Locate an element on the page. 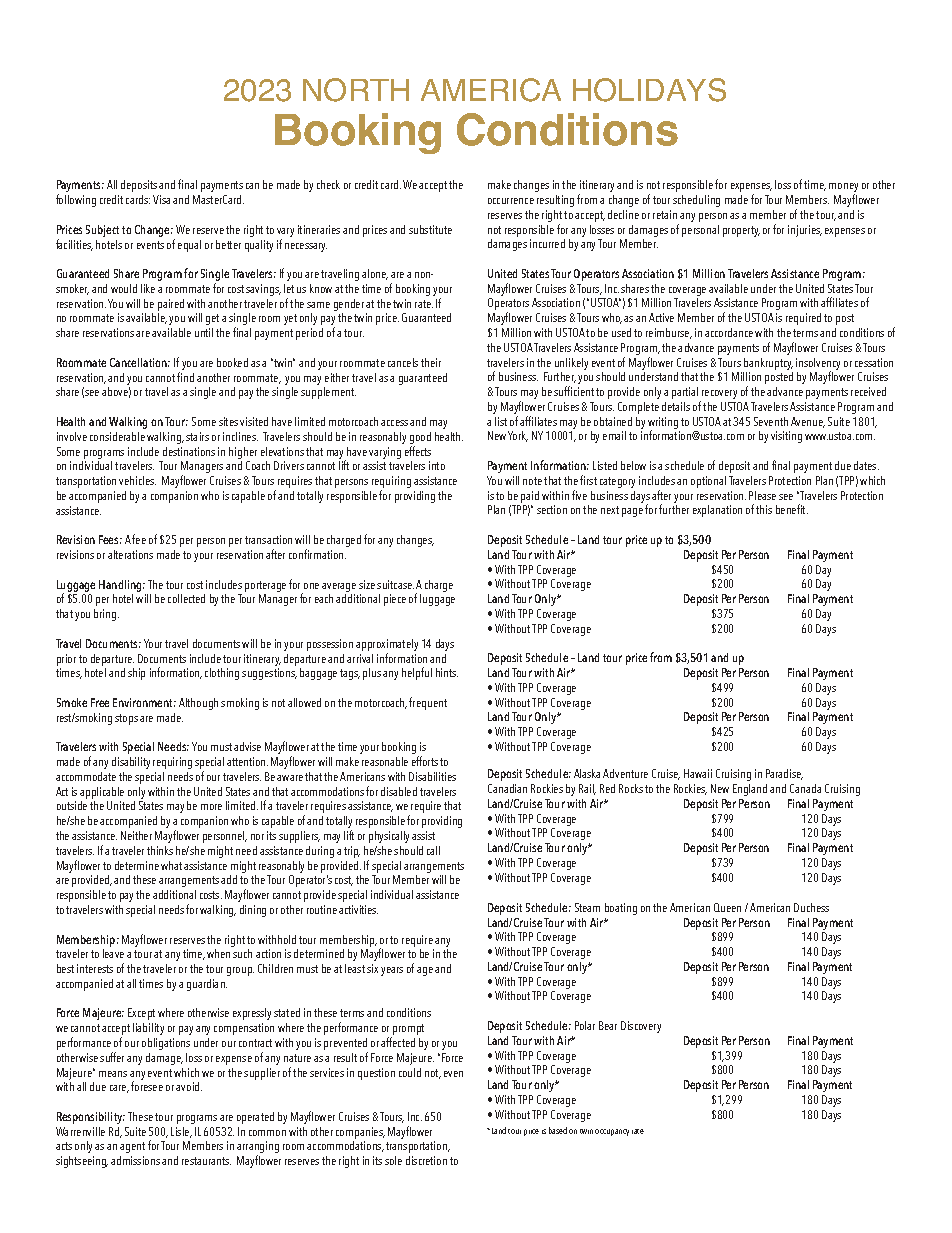  occupancy is located at coordinates (612, 1132).
